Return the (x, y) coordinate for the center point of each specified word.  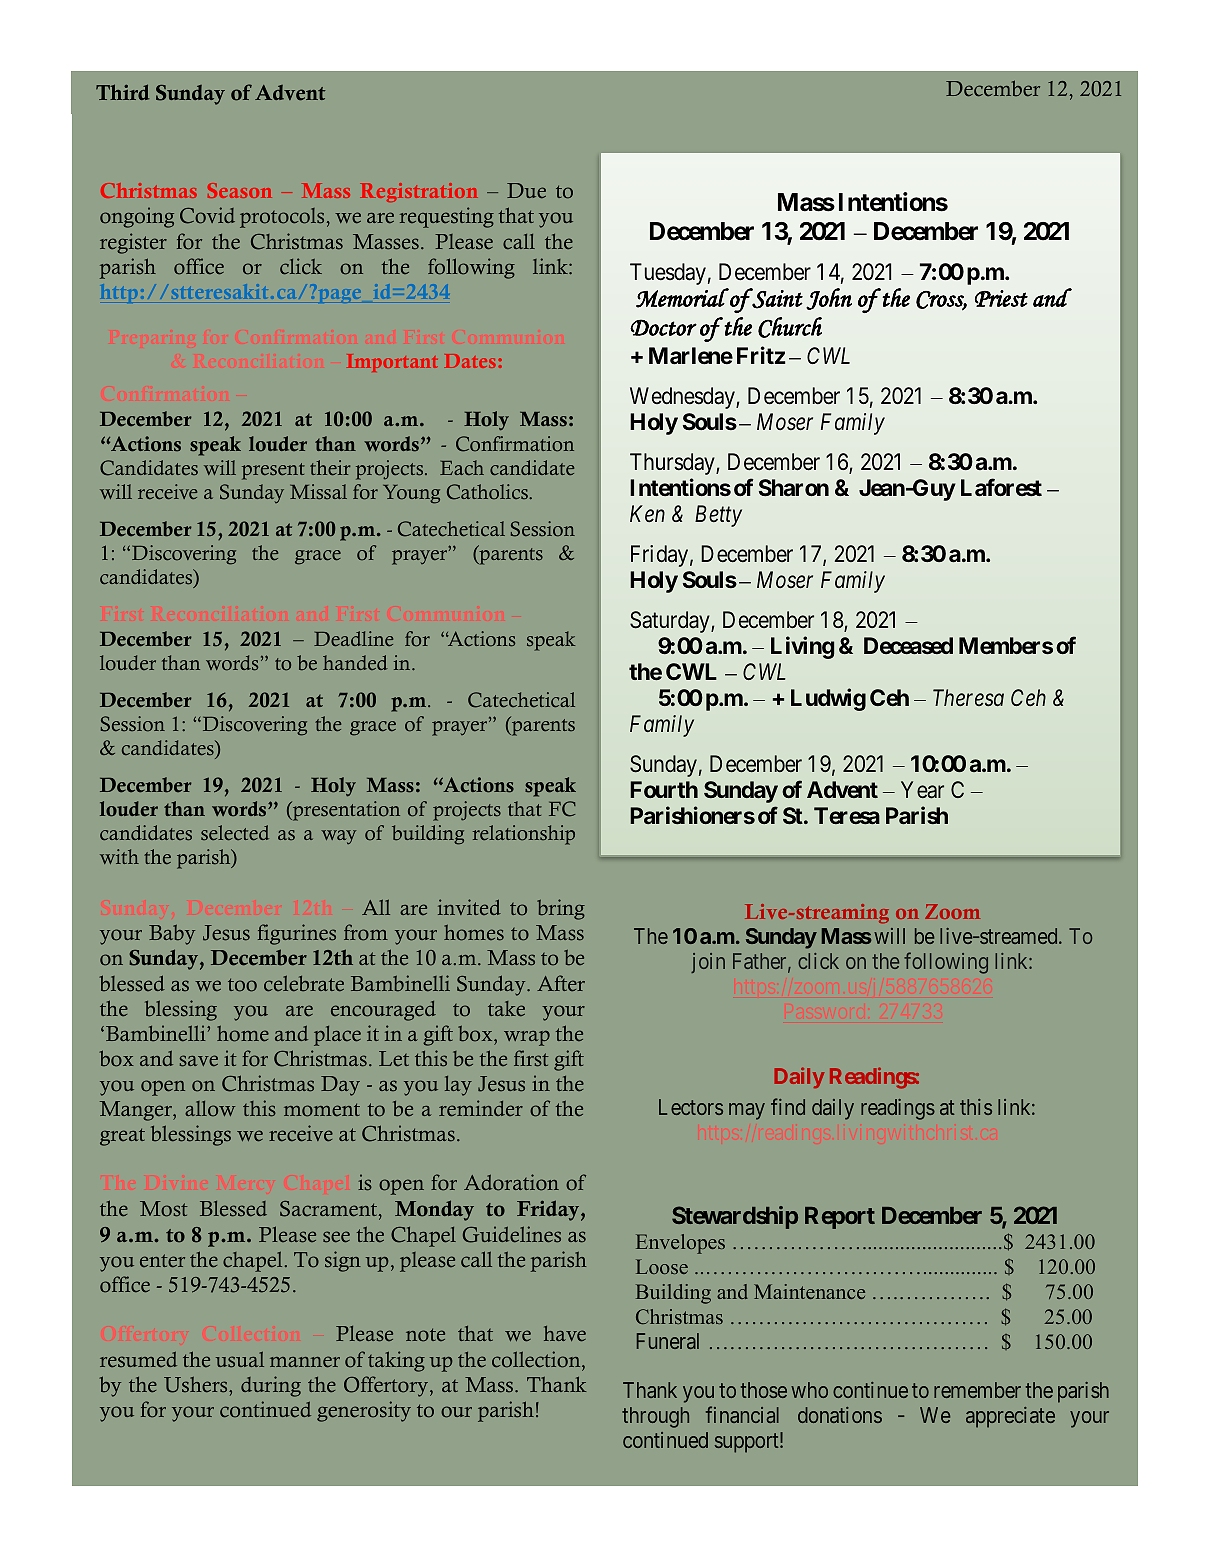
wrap (527, 1038)
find (788, 1106)
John (829, 299)
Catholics (488, 492)
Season (240, 190)
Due (526, 191)
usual (240, 1359)
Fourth (664, 789)
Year (922, 790)
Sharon (794, 487)
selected (235, 833)
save (199, 1061)
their (330, 468)
